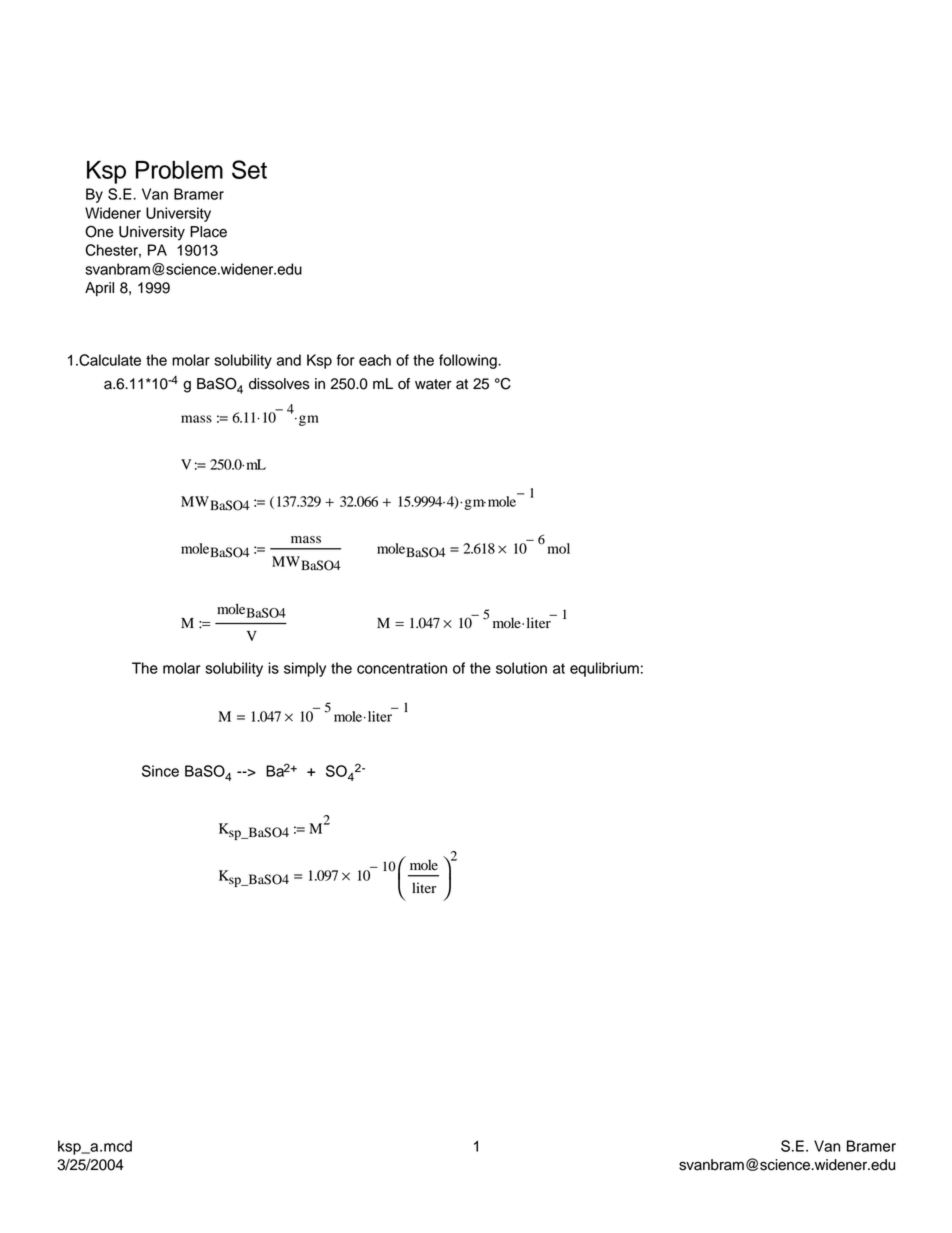 The height and width of the page is (1233, 952). I want to click on simply, so click(305, 669).
